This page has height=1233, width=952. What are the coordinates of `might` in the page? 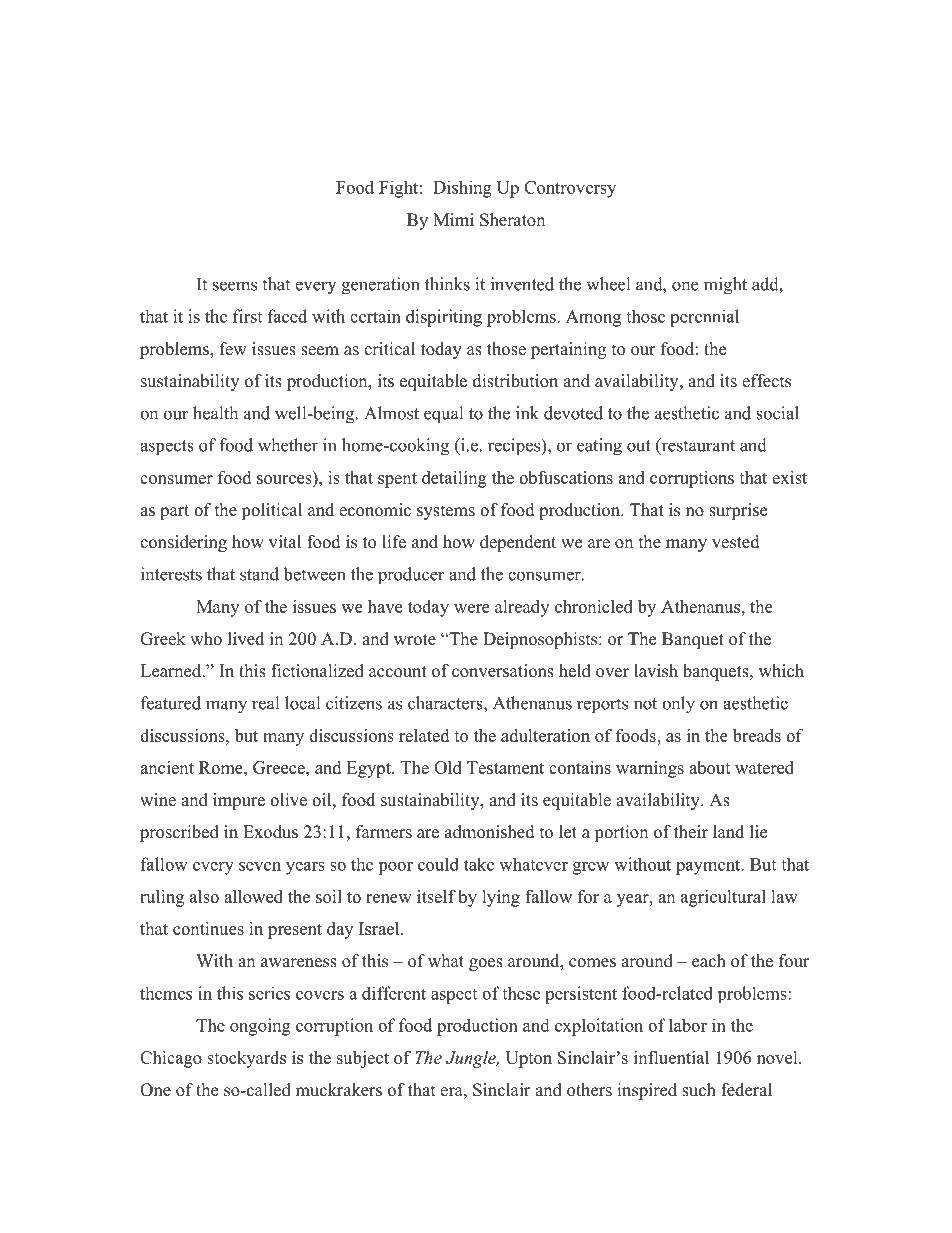 It's located at (725, 286).
